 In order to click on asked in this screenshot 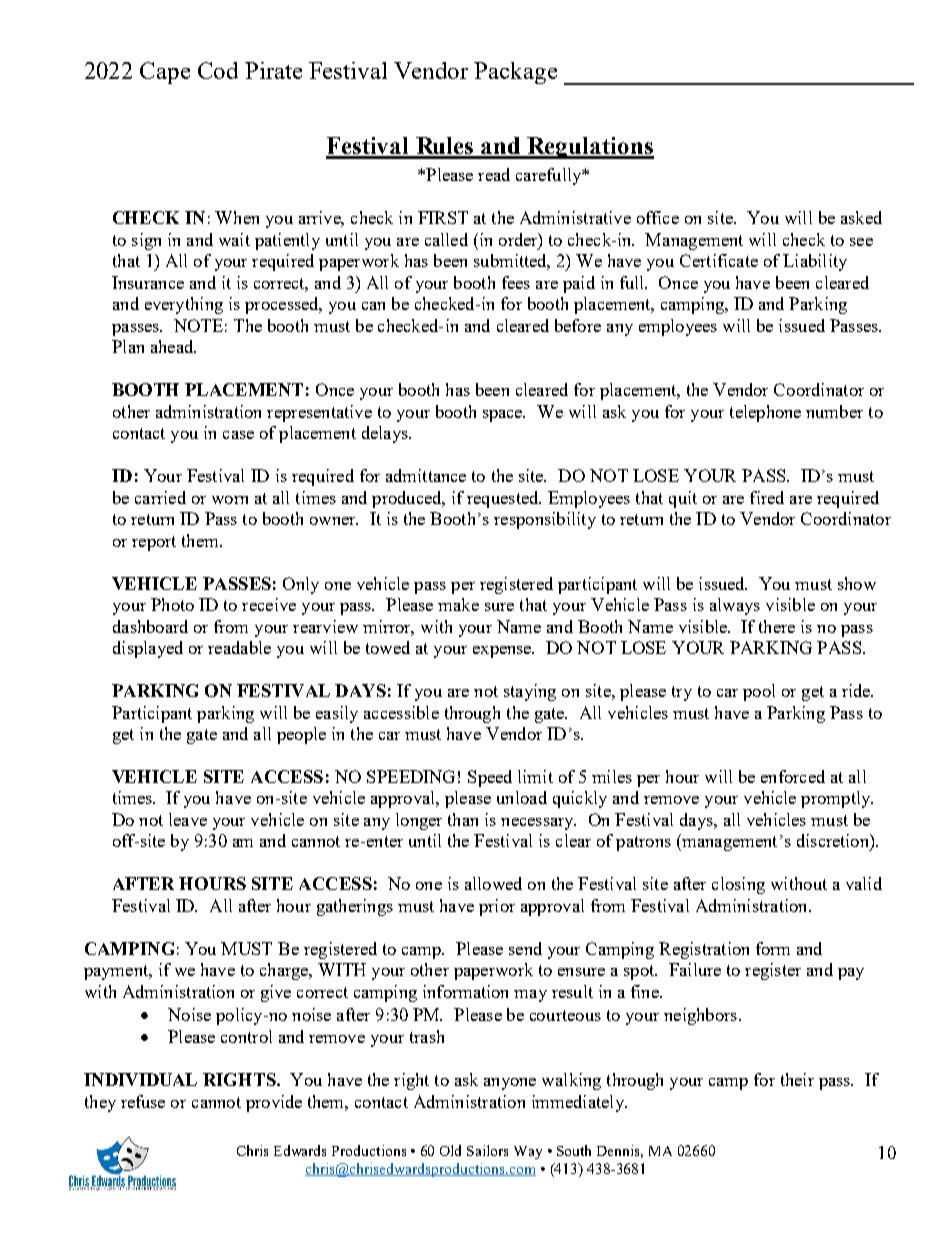, I will do `click(861, 217)`.
